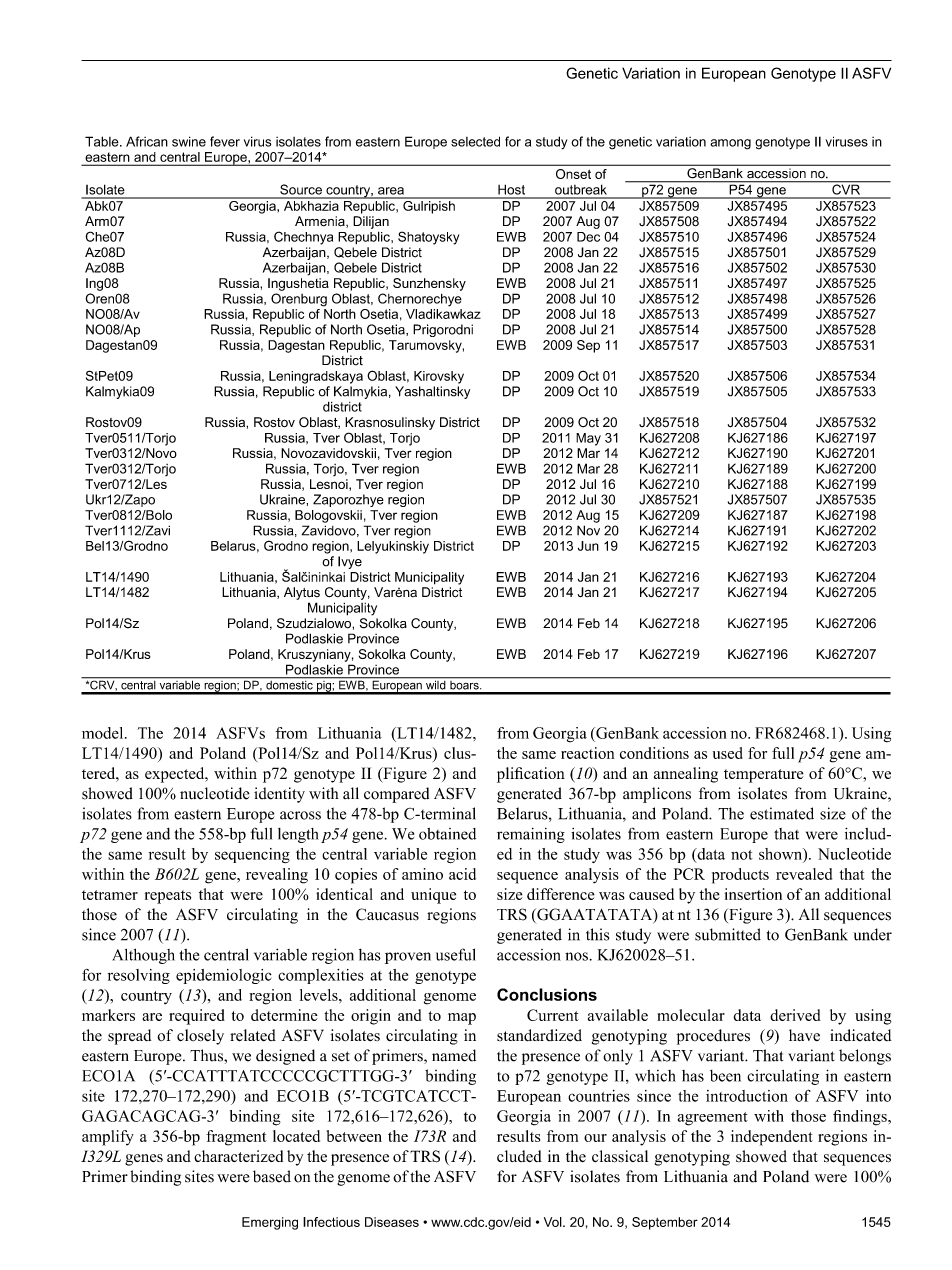 The height and width of the document is (1270, 952). I want to click on characterized, so click(238, 1156).
